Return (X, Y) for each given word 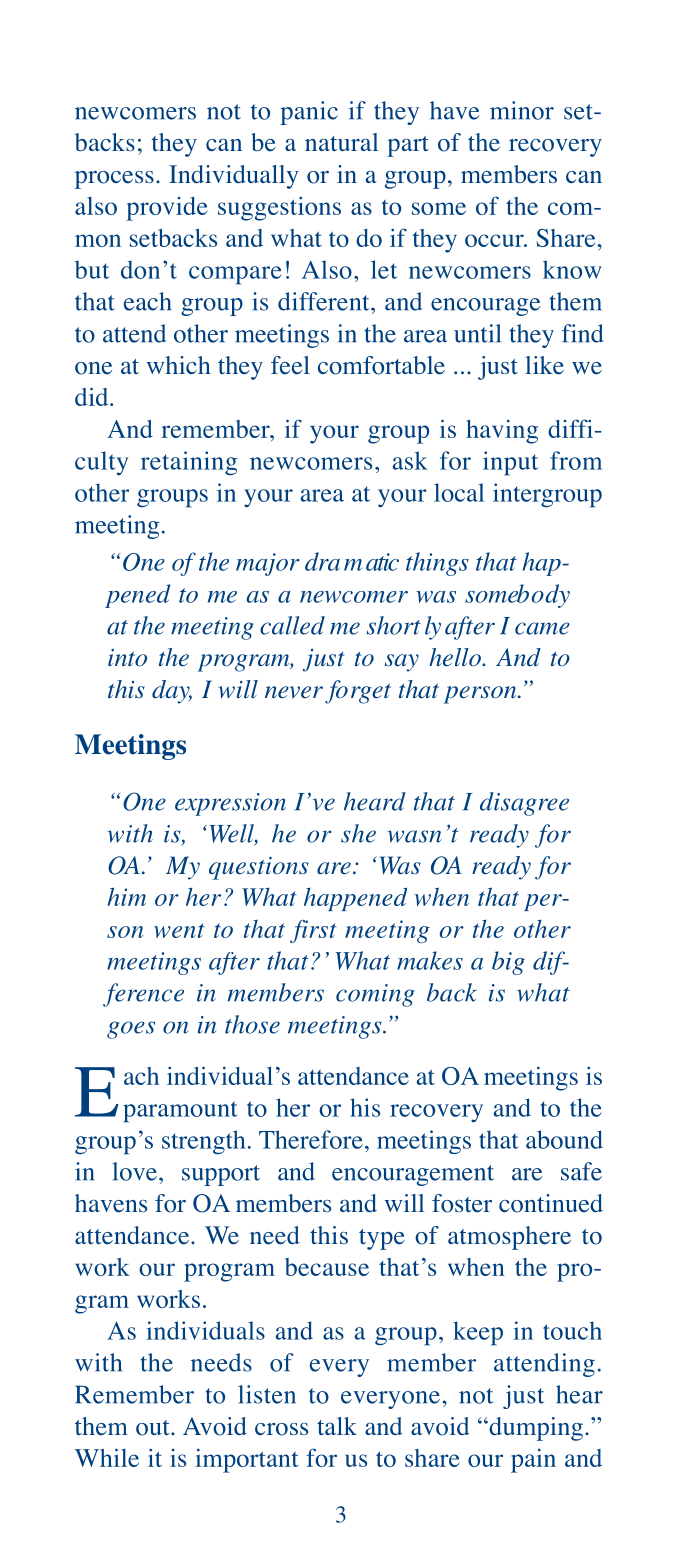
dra (322, 561)
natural (341, 142)
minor (522, 110)
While (107, 1457)
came (542, 628)
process (114, 180)
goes (131, 1030)
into (127, 658)
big (508, 963)
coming (375, 995)
